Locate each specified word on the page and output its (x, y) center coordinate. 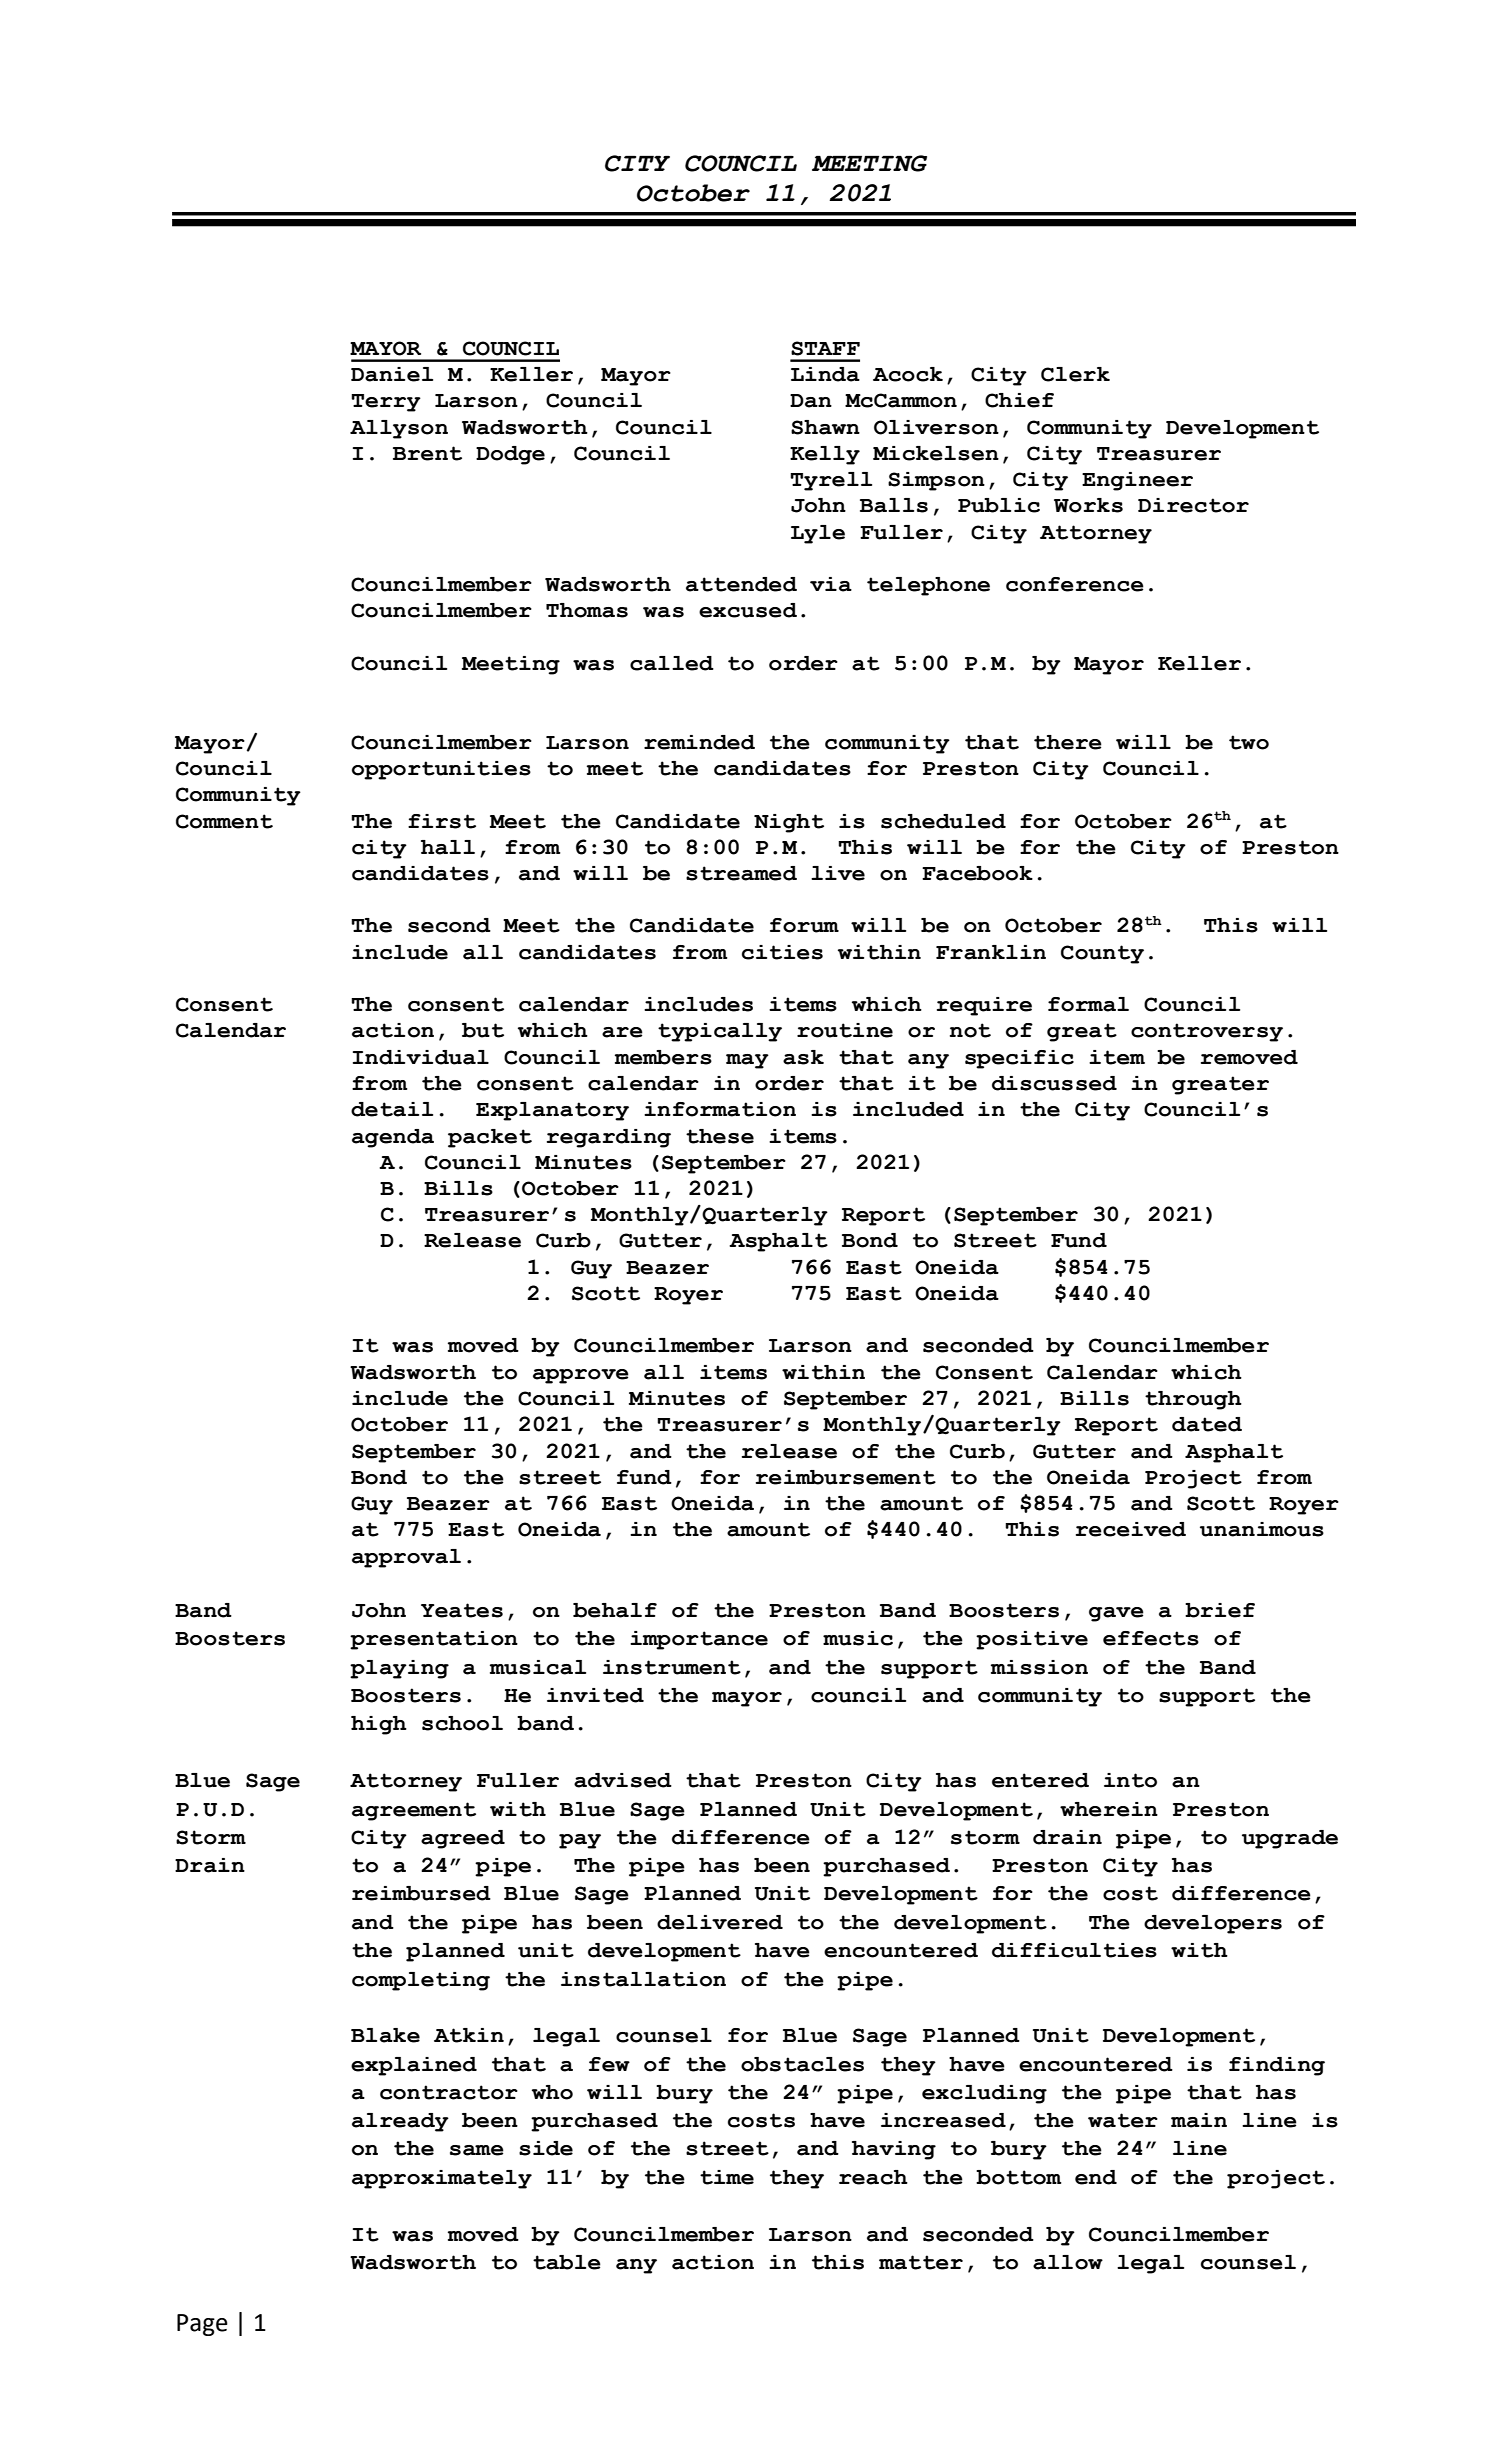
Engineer (1137, 481)
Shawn (825, 427)
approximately (442, 2179)
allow (1068, 2262)
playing (399, 1669)
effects (1151, 1638)
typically (720, 1032)
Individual (421, 1057)
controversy (1207, 1032)
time (727, 2177)
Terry (386, 403)
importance (699, 1640)
